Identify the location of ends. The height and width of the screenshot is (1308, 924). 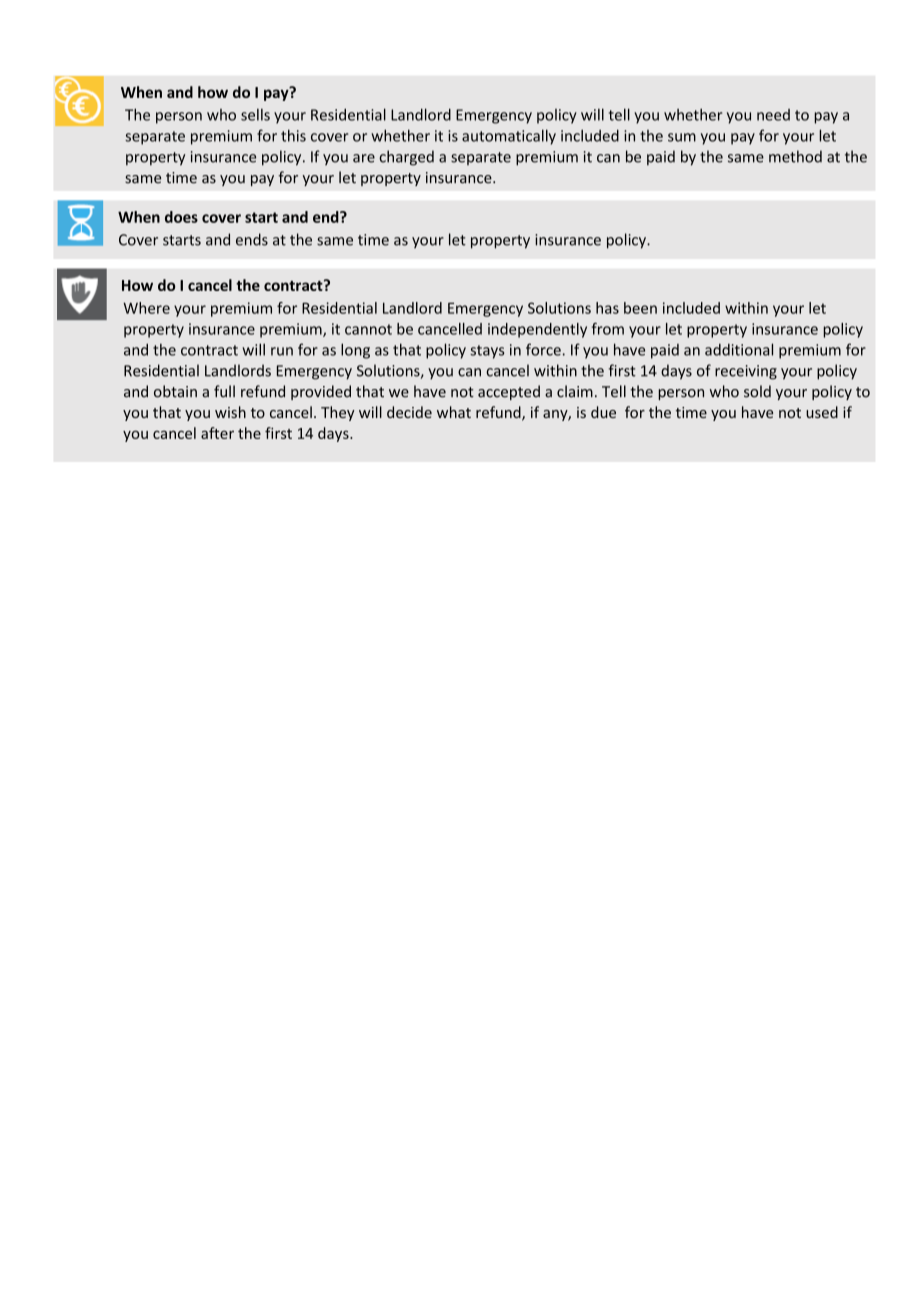
(252, 239).
